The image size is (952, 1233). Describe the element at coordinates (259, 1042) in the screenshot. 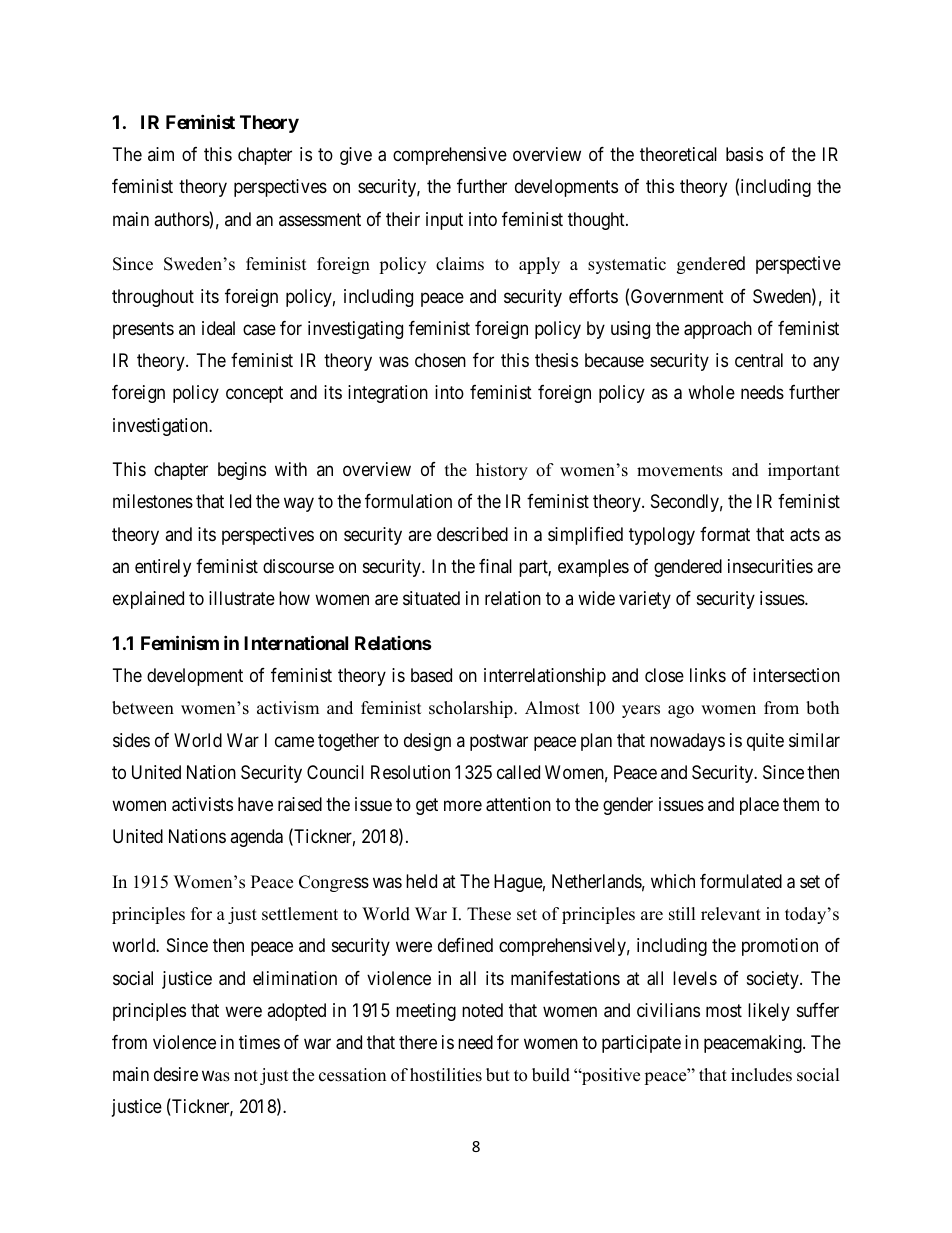

I see `times` at that location.
